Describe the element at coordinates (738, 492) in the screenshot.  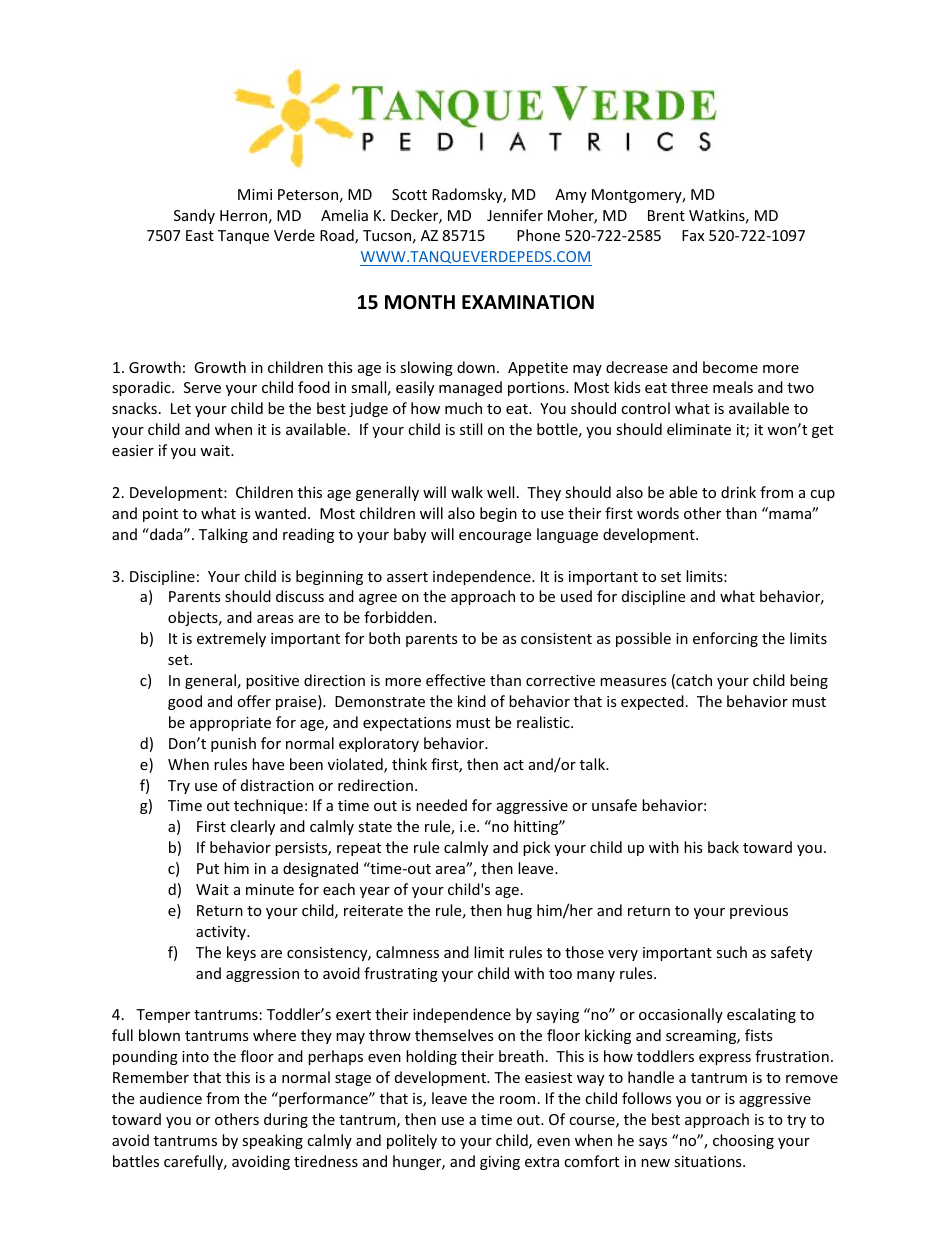
I see `drink` at that location.
